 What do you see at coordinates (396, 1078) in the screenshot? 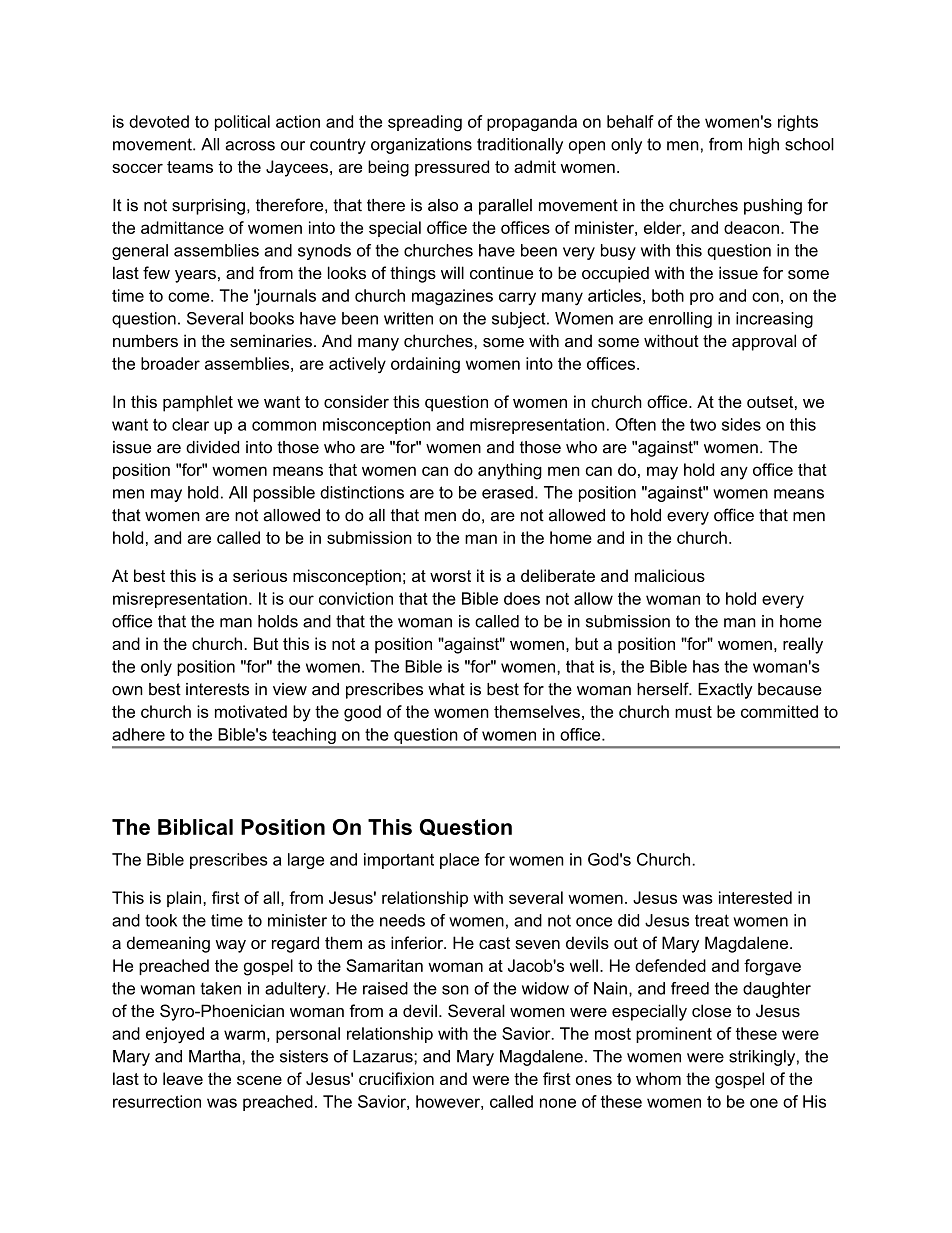
I see `crucifixion` at bounding box center [396, 1078].
